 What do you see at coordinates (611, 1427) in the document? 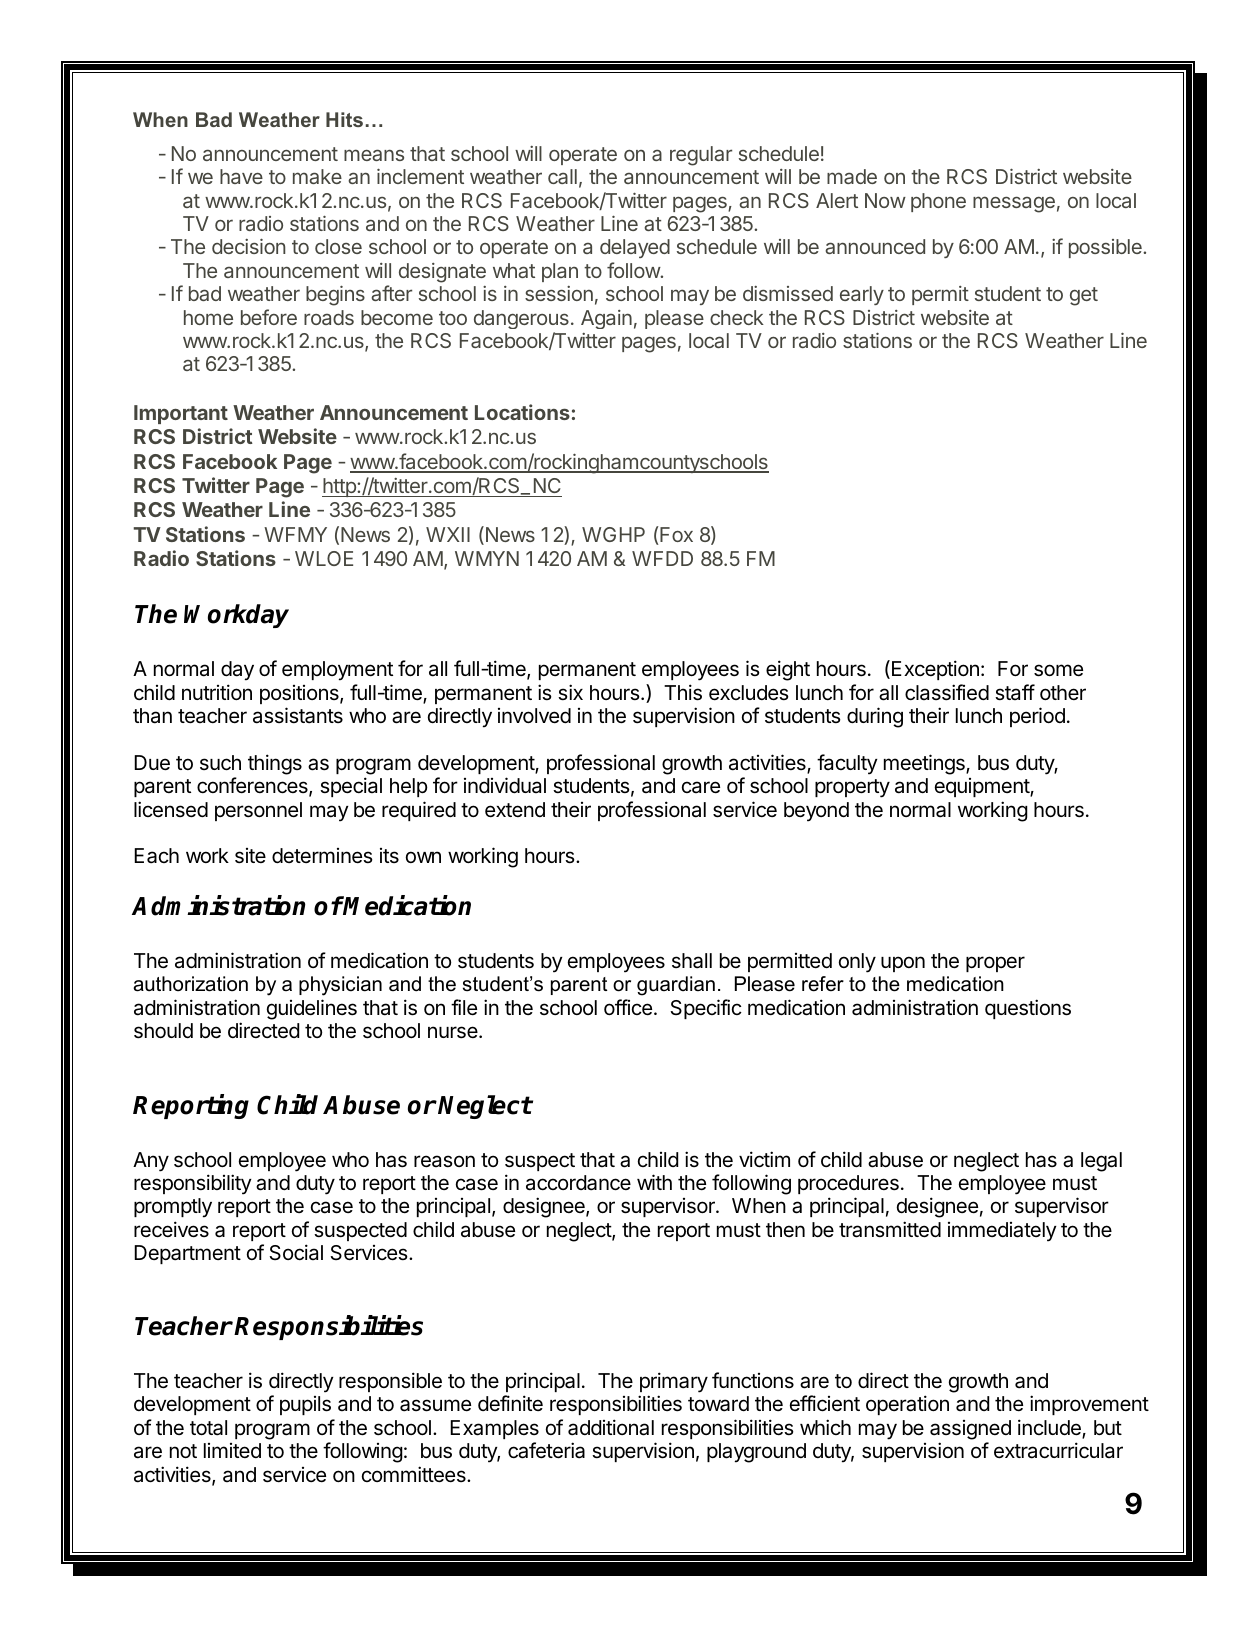
I see `additional` at bounding box center [611, 1427].
